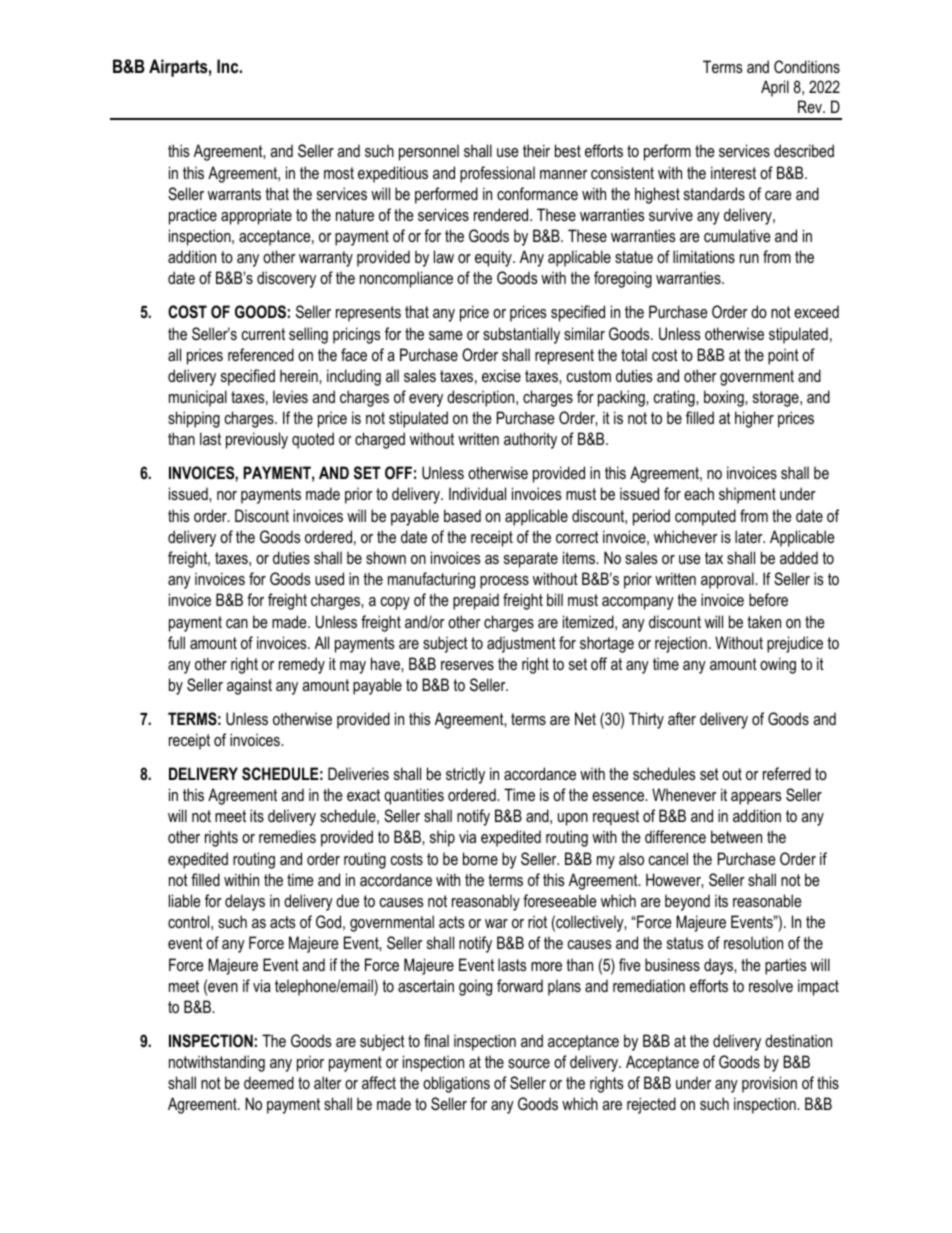 Image resolution: width=952 pixels, height=1233 pixels. I want to click on April, so click(775, 88).
